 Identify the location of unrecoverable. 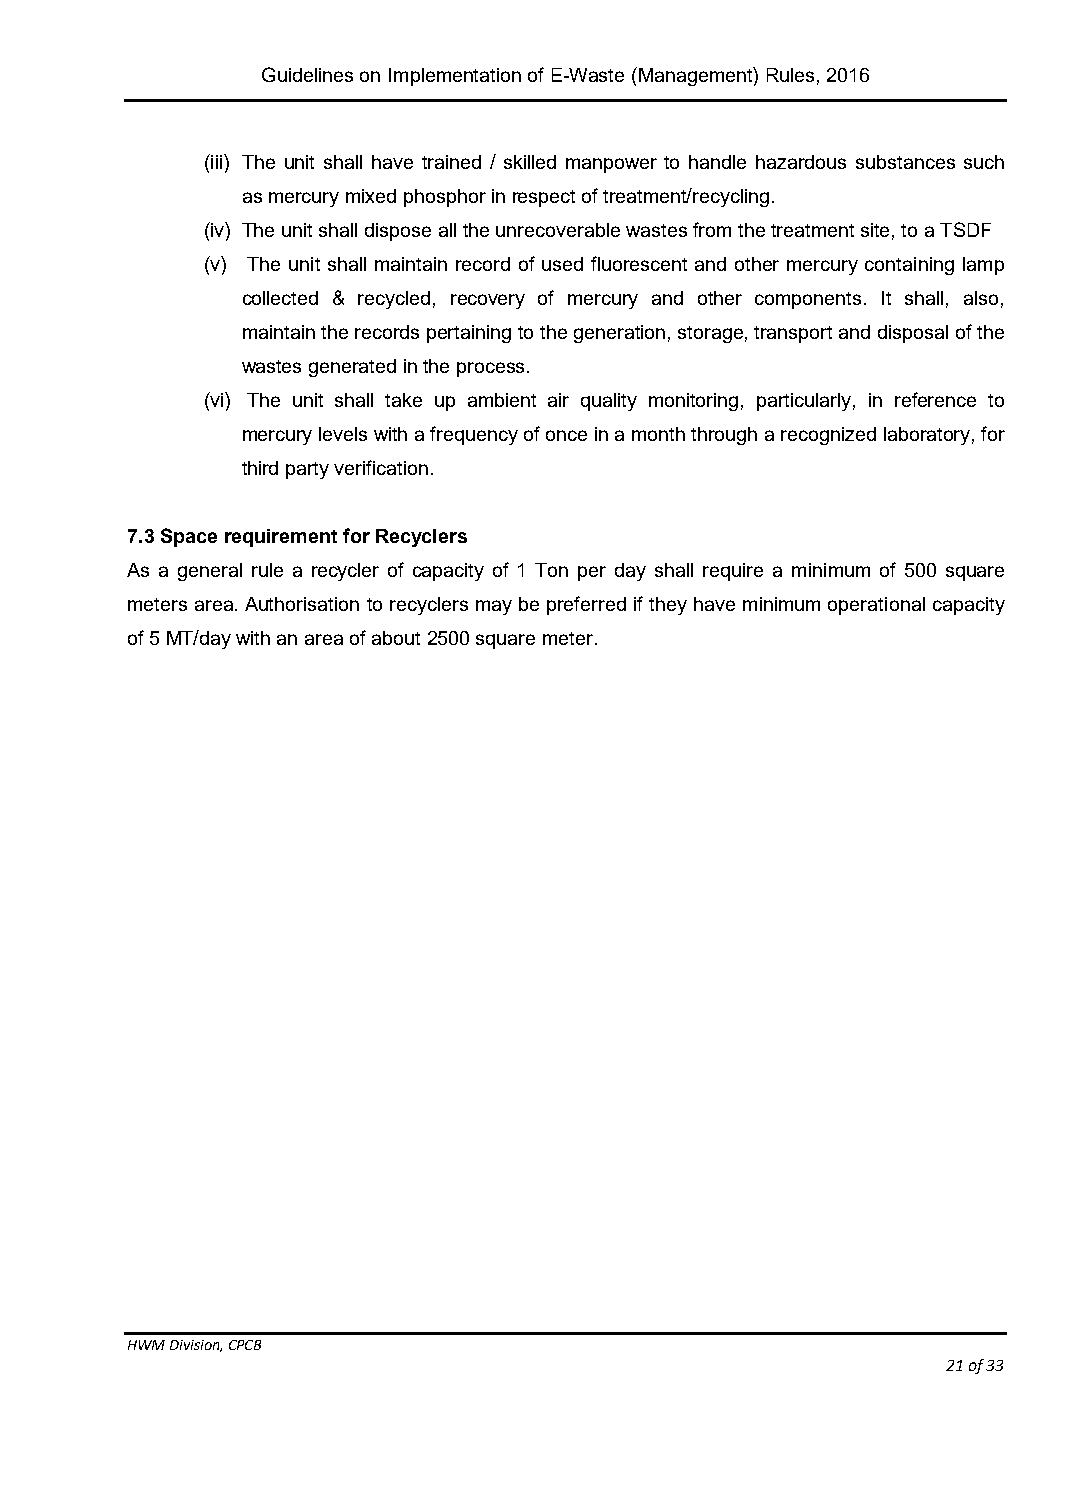
(558, 230).
